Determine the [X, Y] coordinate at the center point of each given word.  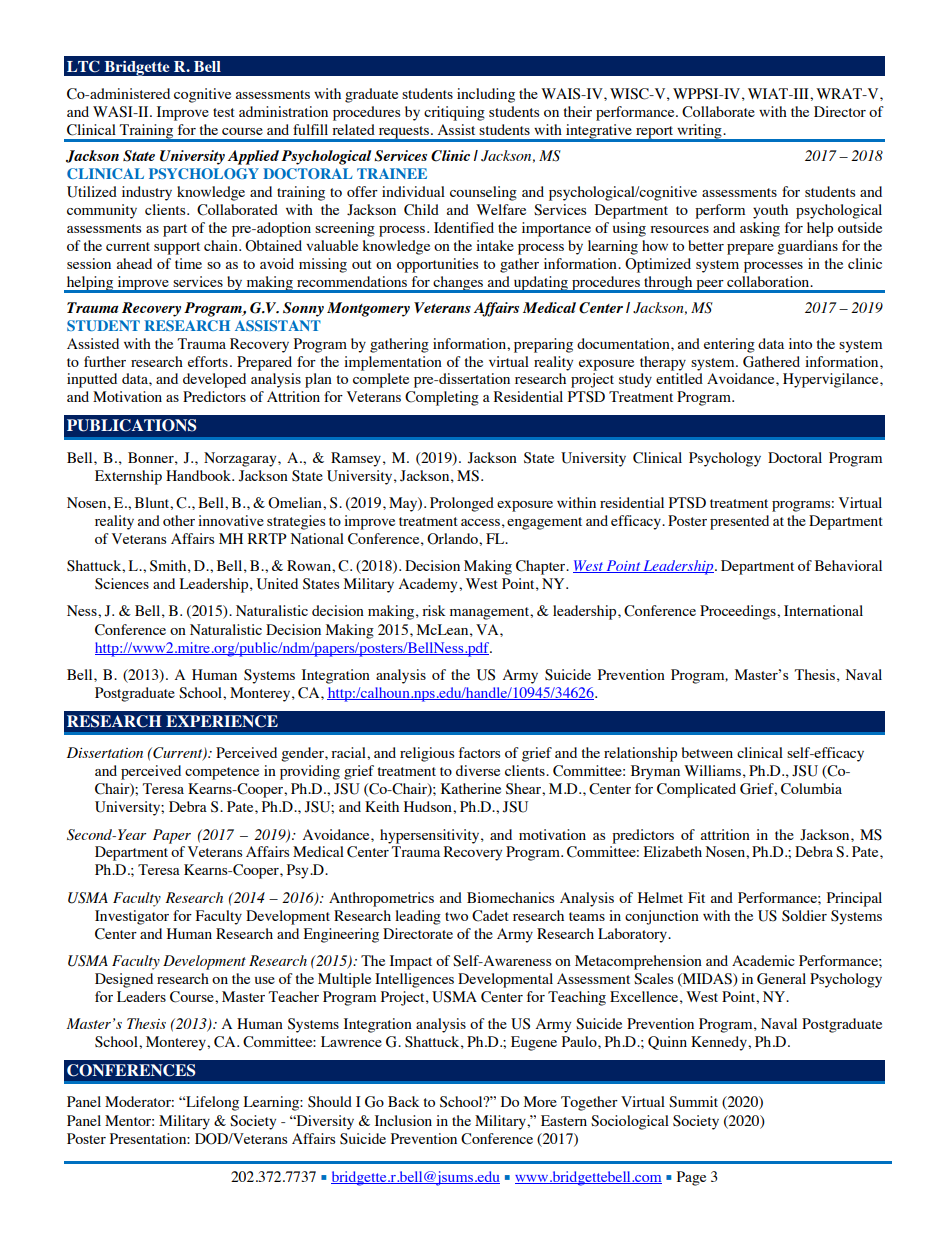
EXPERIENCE [222, 721]
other [179, 520]
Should [330, 1102]
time [188, 263]
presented [739, 522]
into [800, 343]
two [456, 916]
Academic [763, 960]
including [486, 95]
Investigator [132, 917]
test [224, 112]
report [655, 133]
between [707, 752]
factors [479, 752]
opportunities [437, 265]
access [480, 522]
